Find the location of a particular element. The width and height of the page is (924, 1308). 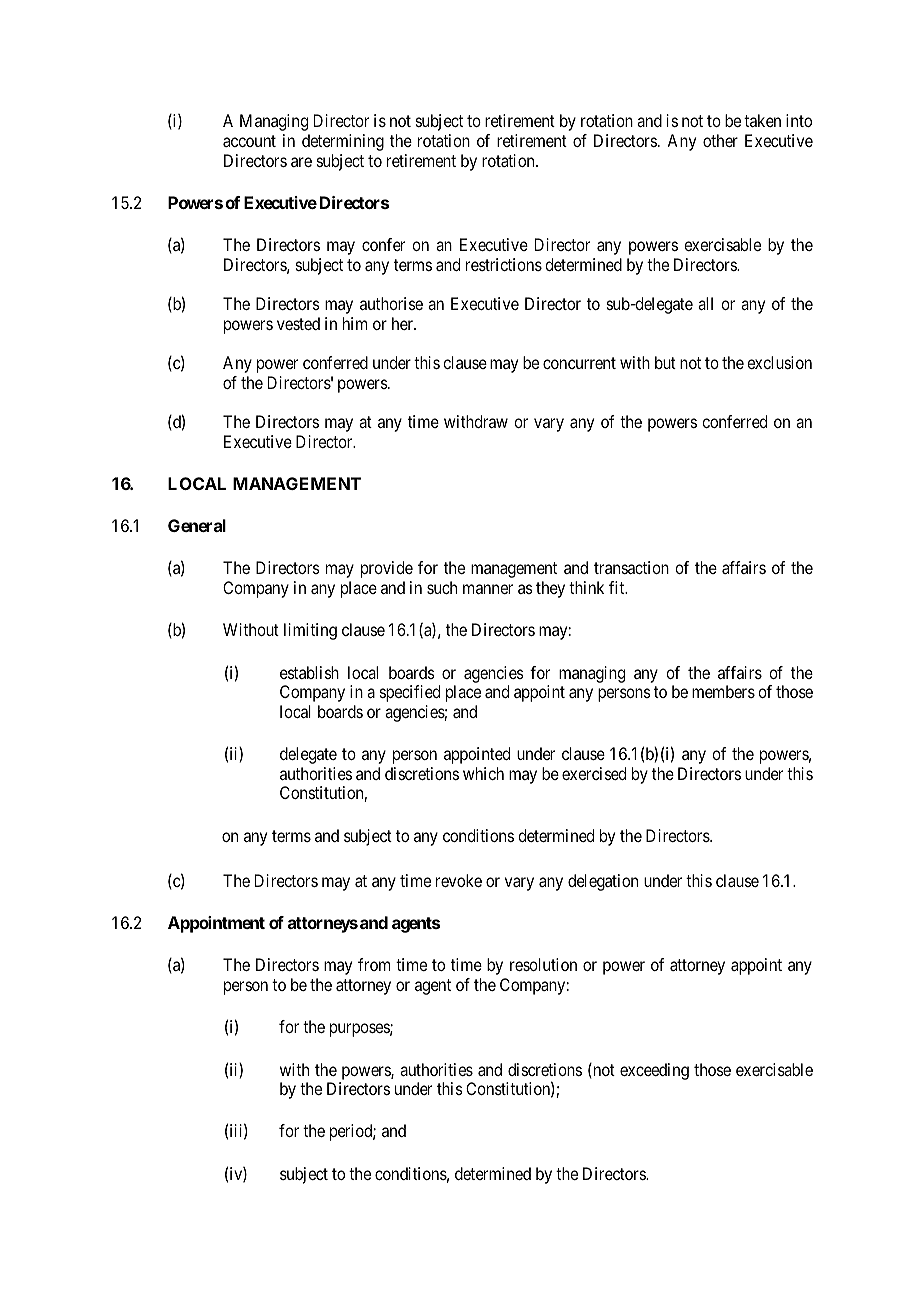

concurrent is located at coordinates (579, 363).
